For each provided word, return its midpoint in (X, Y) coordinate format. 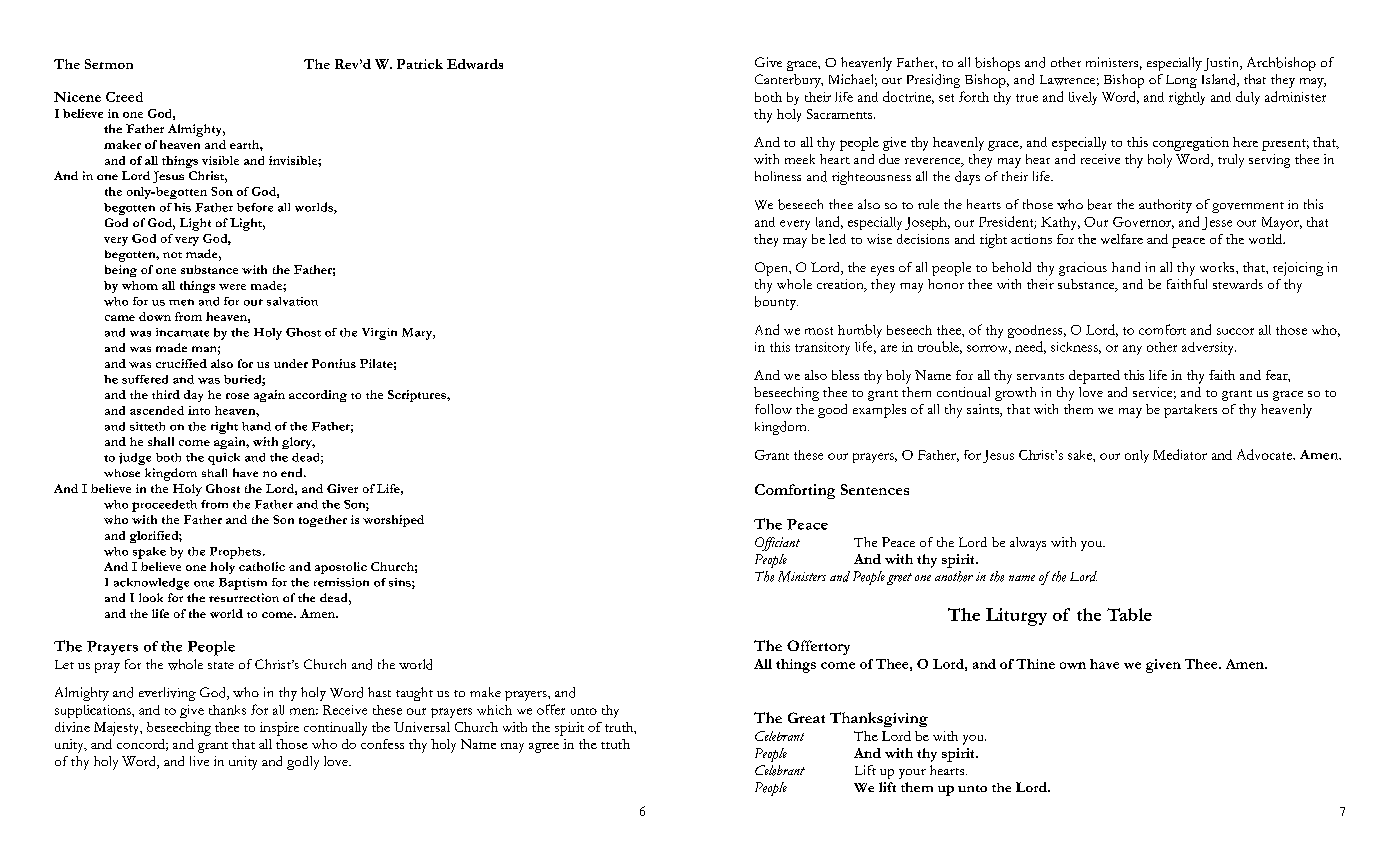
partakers (1190, 411)
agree (544, 748)
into (199, 410)
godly (303, 763)
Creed (124, 97)
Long (1181, 81)
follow (773, 409)
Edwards (475, 64)
